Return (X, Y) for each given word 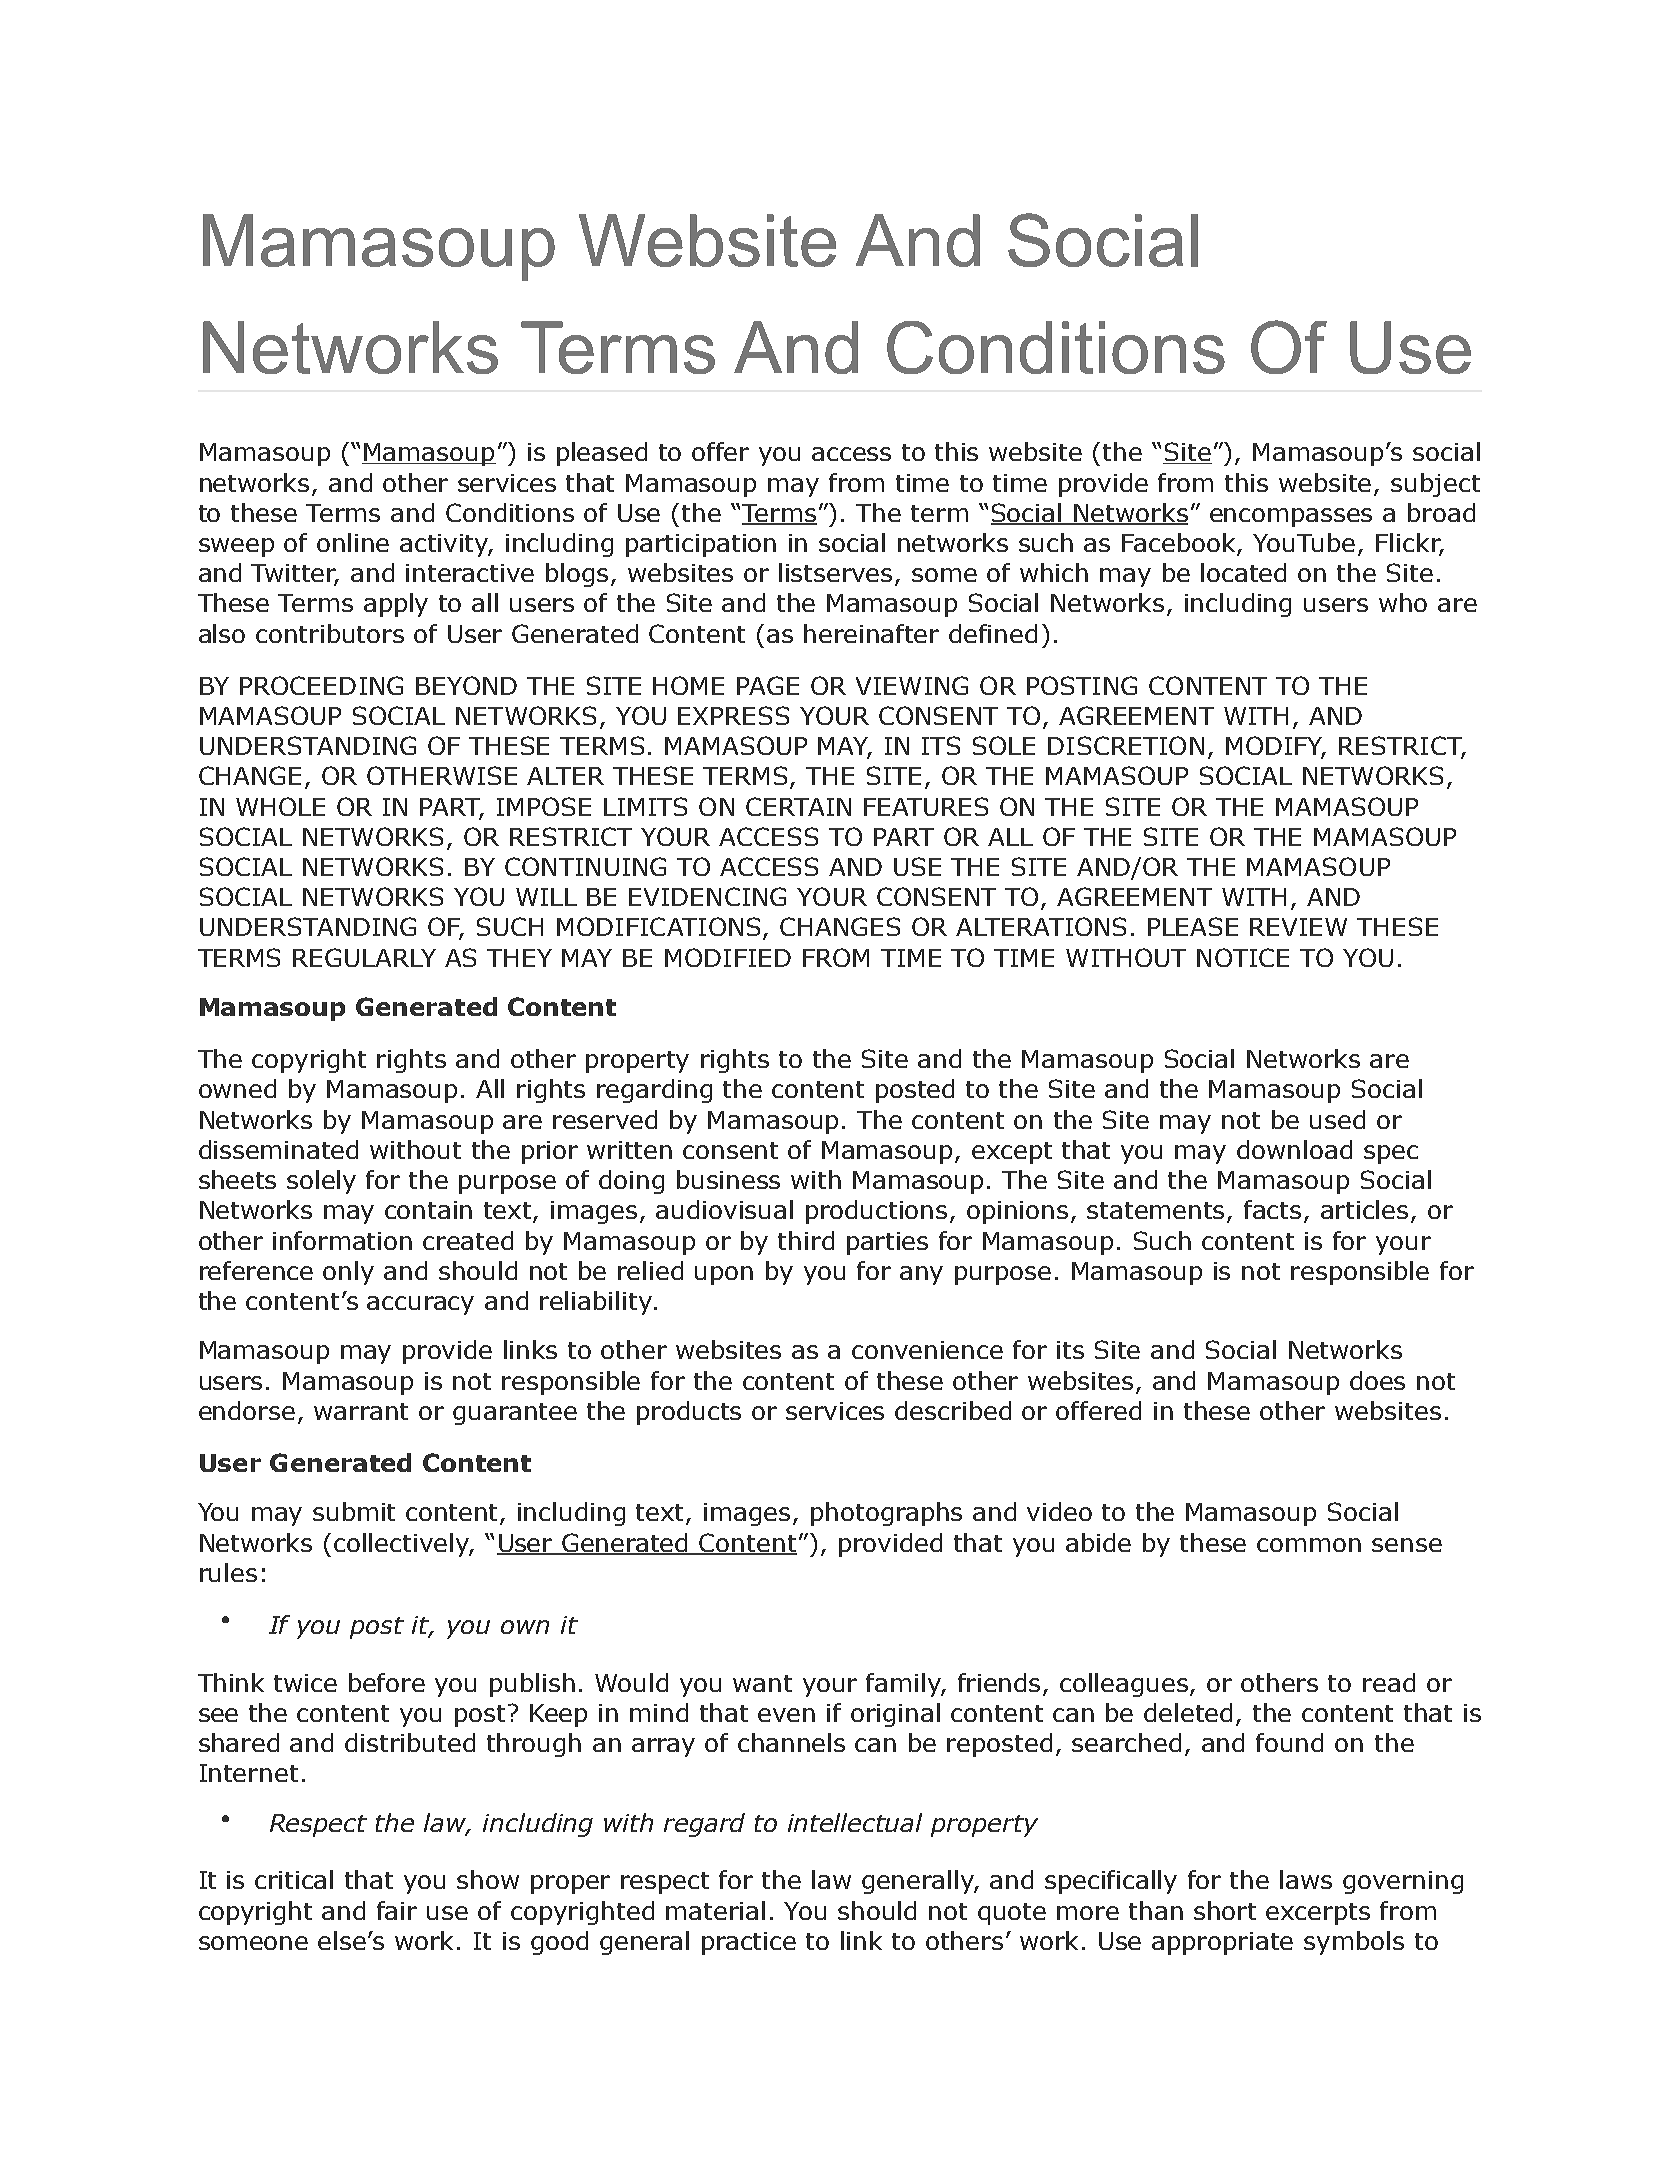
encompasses (1291, 517)
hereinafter (871, 633)
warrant (361, 1411)
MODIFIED (728, 957)
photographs (886, 1514)
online (353, 542)
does (1377, 1380)
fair (397, 1910)
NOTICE (1243, 957)
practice (749, 1943)
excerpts (1318, 1914)
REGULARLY (364, 957)
